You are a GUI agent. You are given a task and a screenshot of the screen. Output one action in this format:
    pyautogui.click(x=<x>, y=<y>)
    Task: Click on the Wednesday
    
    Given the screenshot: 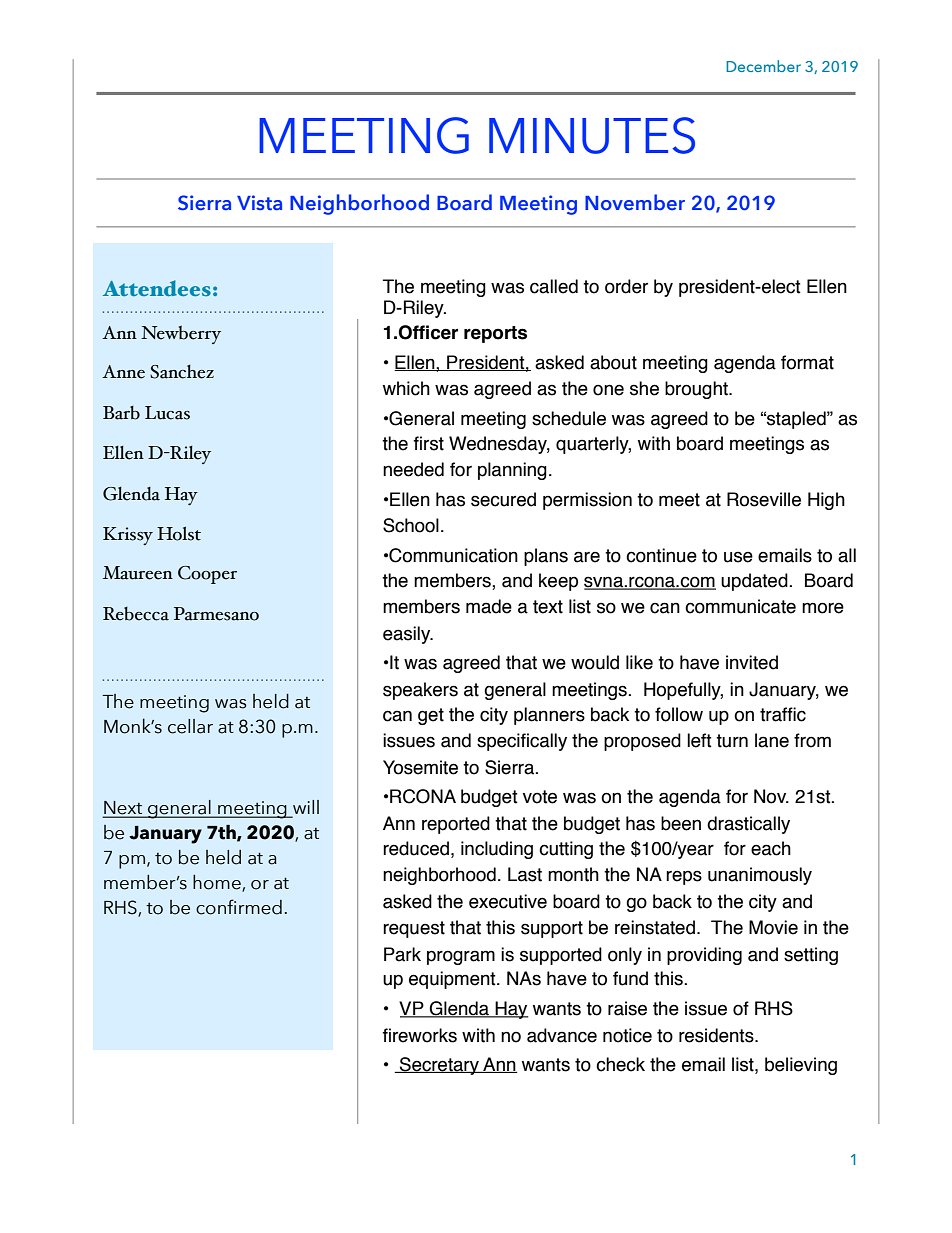 What is the action you would take?
    pyautogui.click(x=499, y=445)
